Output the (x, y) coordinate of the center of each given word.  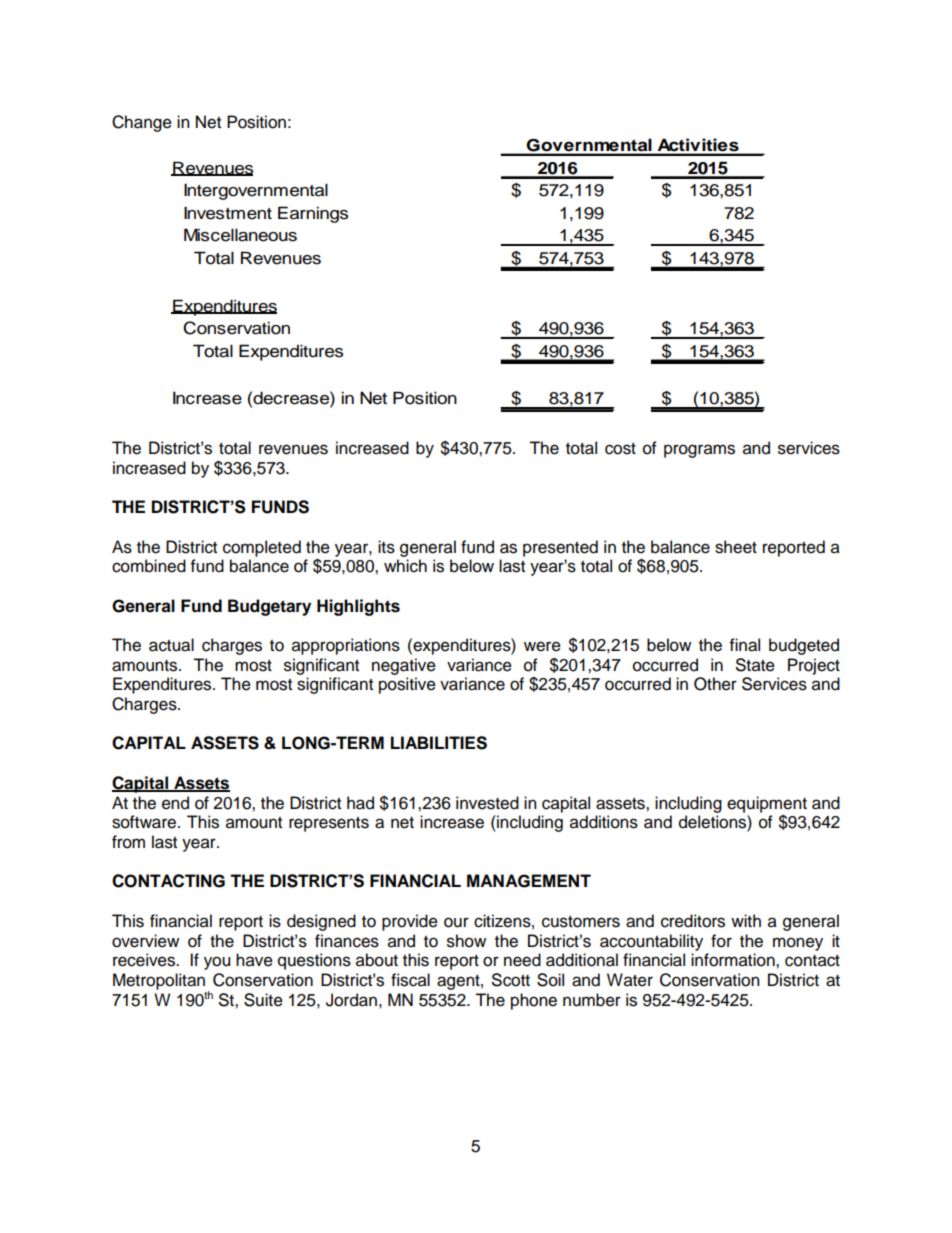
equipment (767, 805)
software (145, 822)
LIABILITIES (439, 743)
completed (262, 548)
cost (620, 449)
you (217, 963)
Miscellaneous (240, 235)
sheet (736, 547)
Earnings (313, 214)
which (405, 566)
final (745, 645)
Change (142, 123)
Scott (511, 980)
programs (699, 451)
